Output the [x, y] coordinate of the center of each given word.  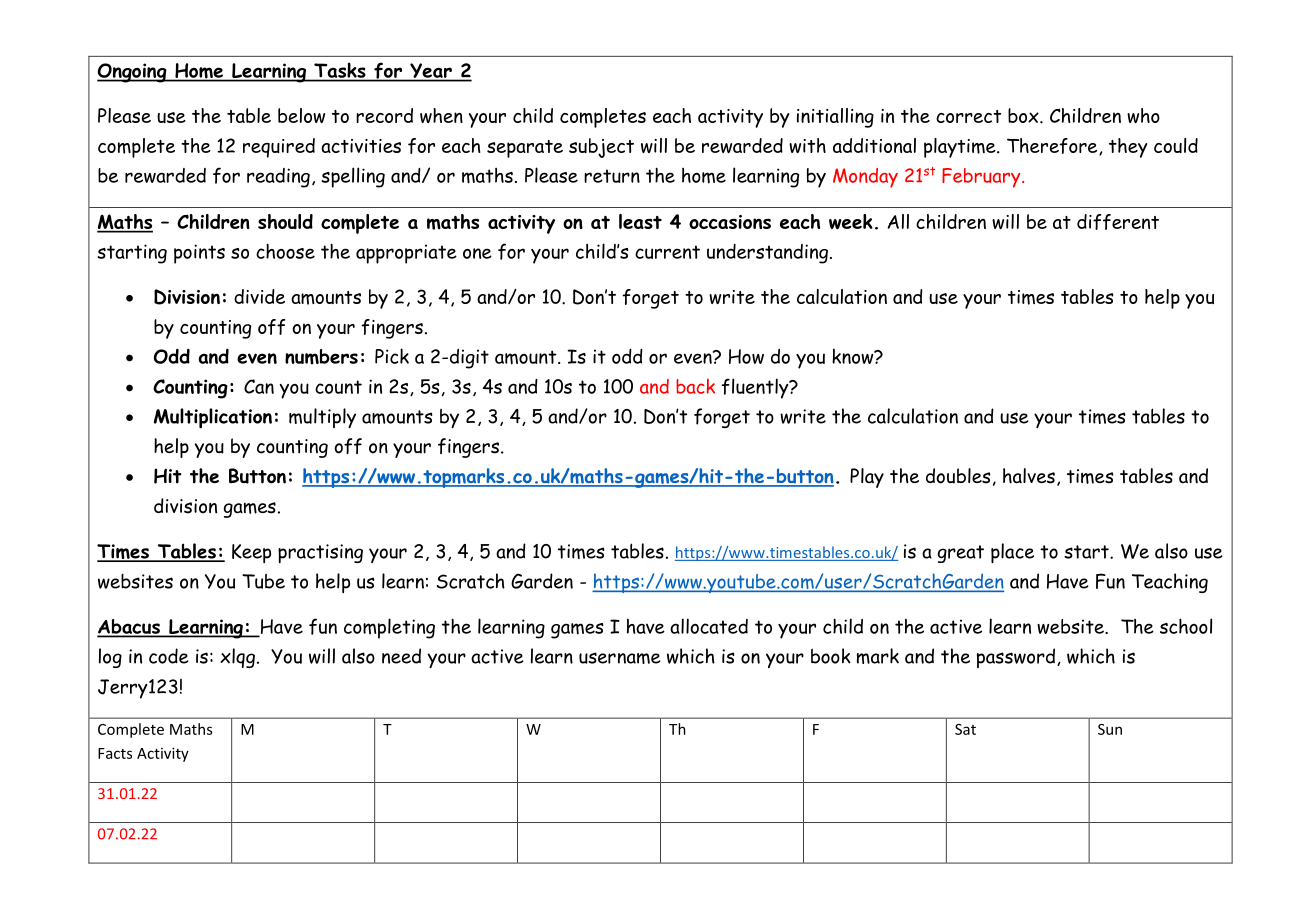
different [1118, 222]
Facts [115, 753]
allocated [709, 626]
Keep [251, 553]
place [1012, 553]
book [831, 656]
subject [601, 148]
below [301, 115]
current [667, 252]
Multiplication [213, 418]
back [695, 386]
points [199, 254]
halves [1029, 476]
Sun [1110, 729]
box [1024, 115]
